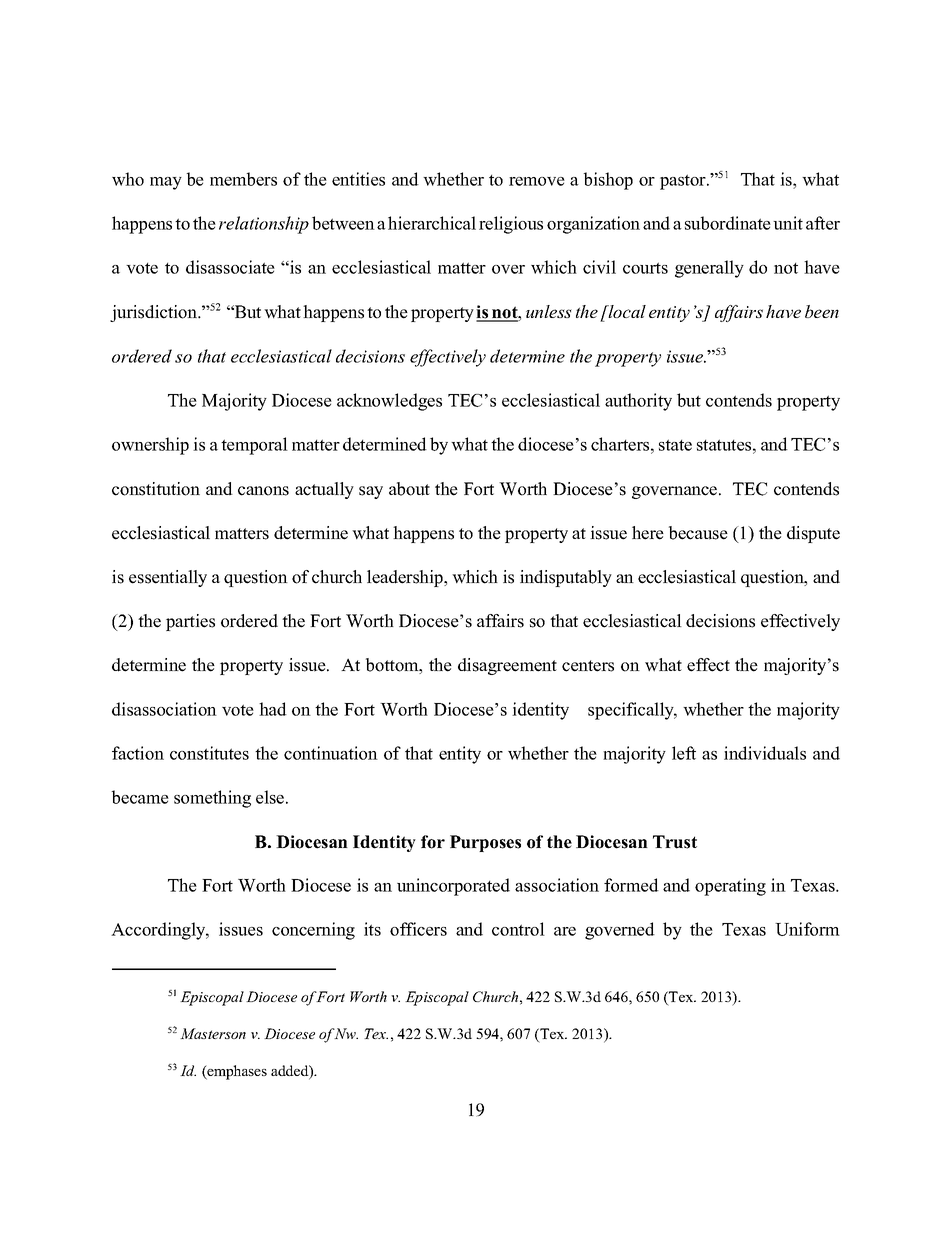  What do you see at coordinates (213, 1033) in the image?
I see `Masterson` at bounding box center [213, 1033].
